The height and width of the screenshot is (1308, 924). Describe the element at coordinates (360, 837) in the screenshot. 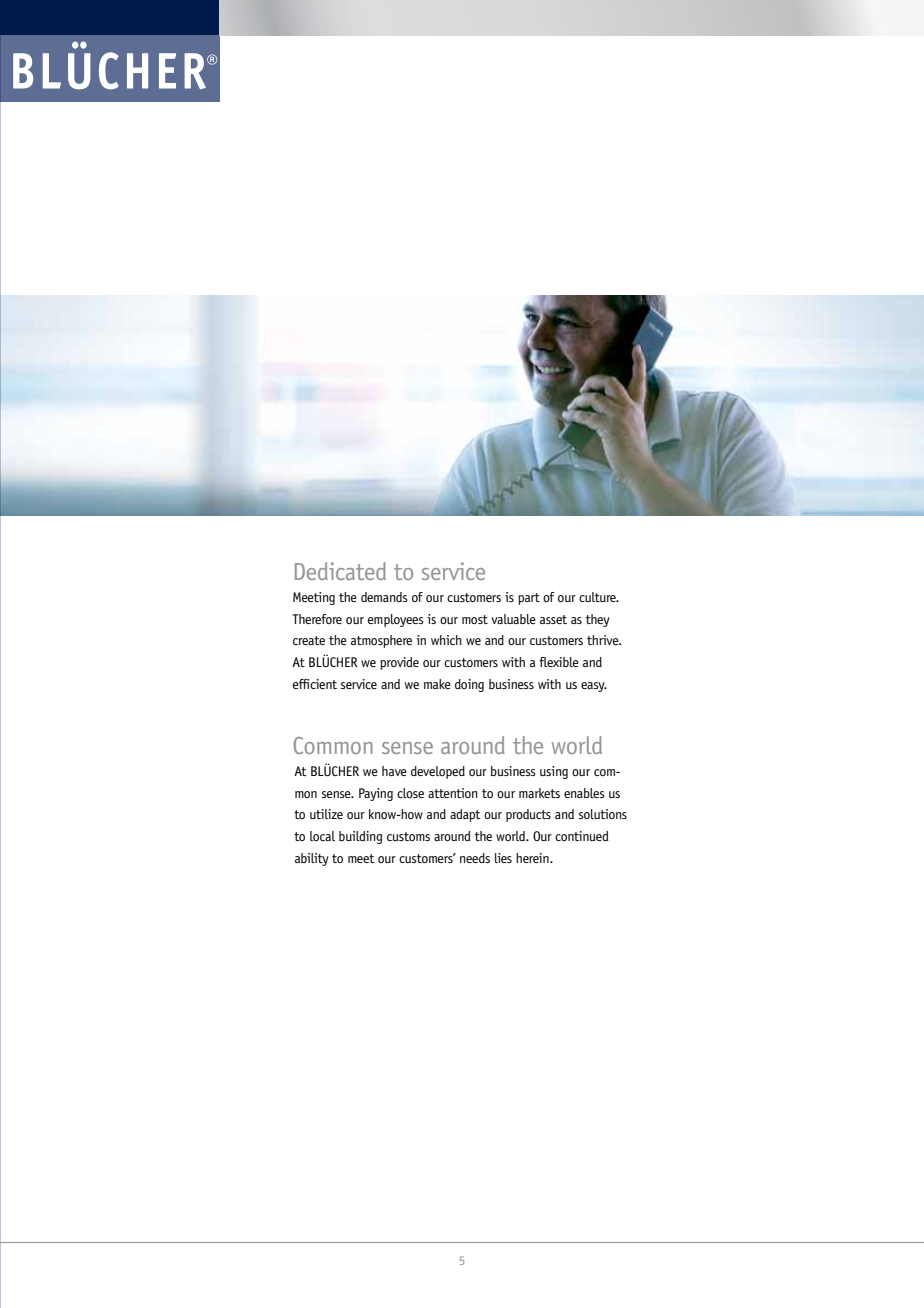

I see `building` at that location.
